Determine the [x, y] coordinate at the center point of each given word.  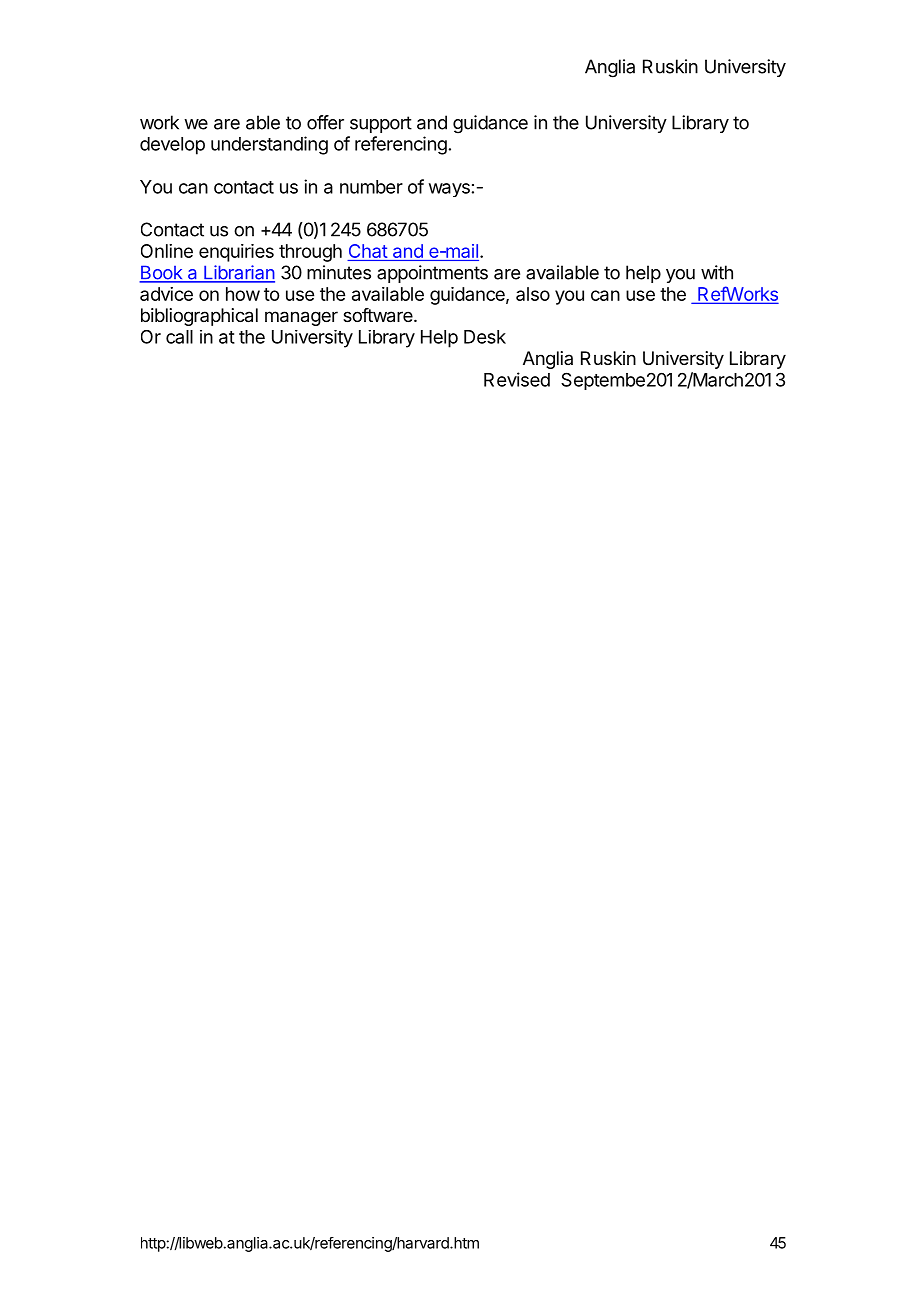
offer [325, 122]
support [381, 124]
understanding [269, 145]
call [179, 337]
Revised [517, 379]
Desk [485, 337]
